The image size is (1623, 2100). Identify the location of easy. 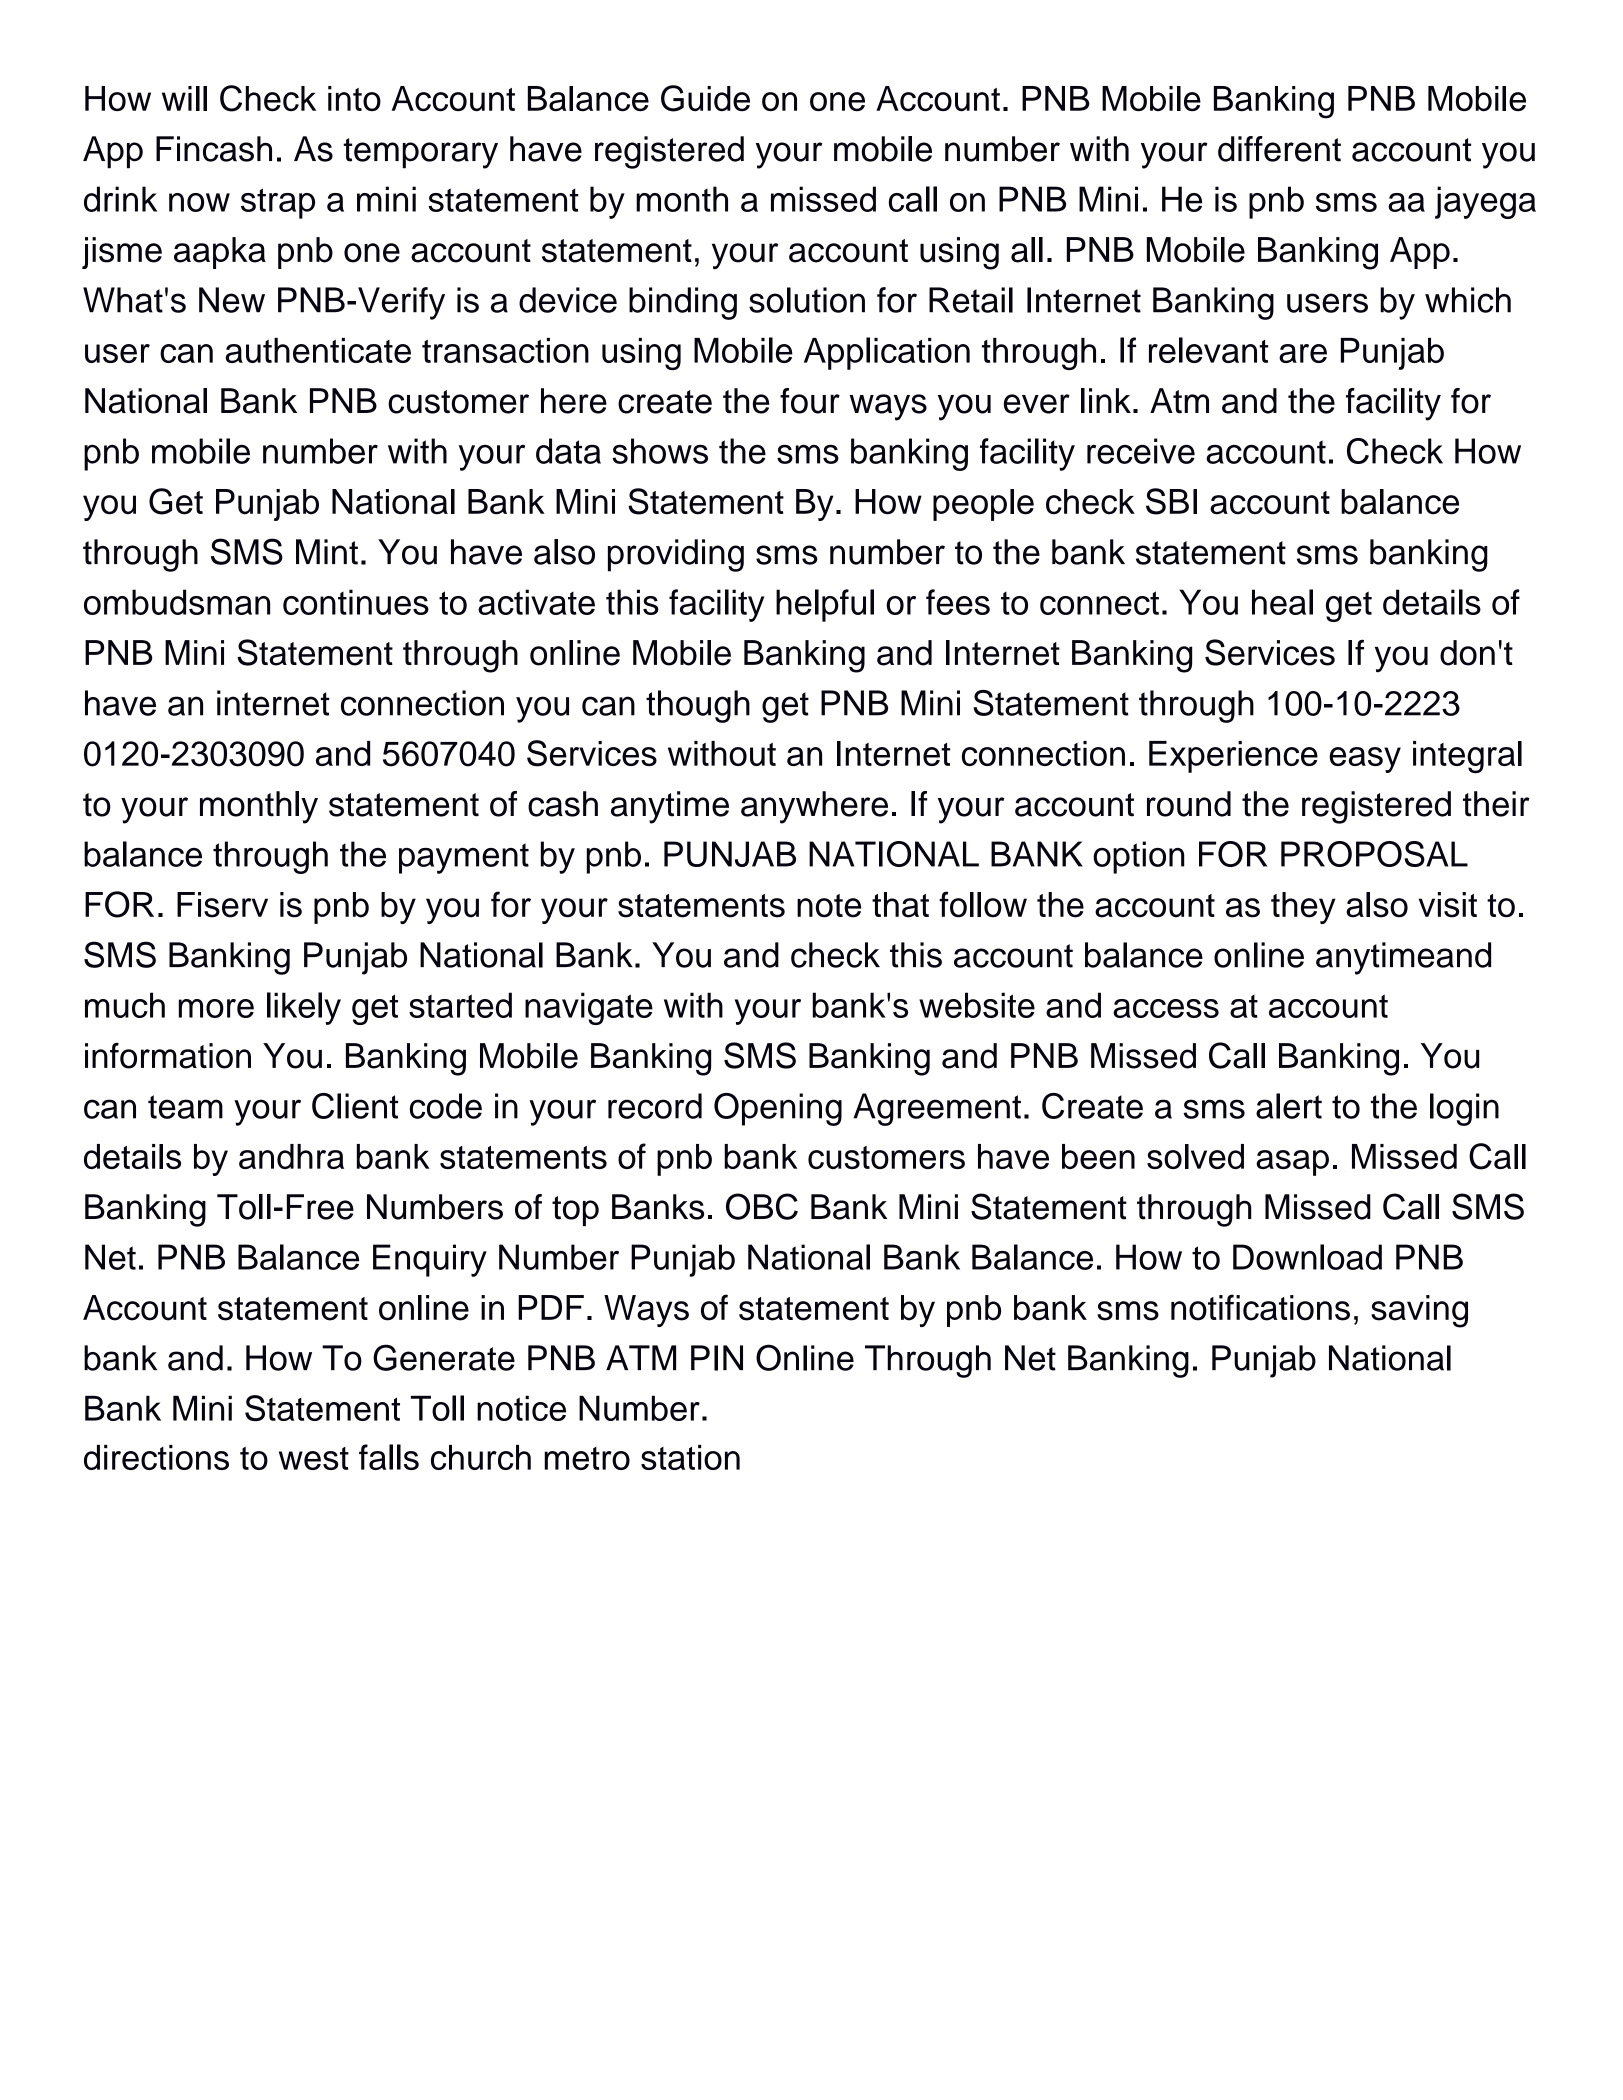
(1365, 760).
